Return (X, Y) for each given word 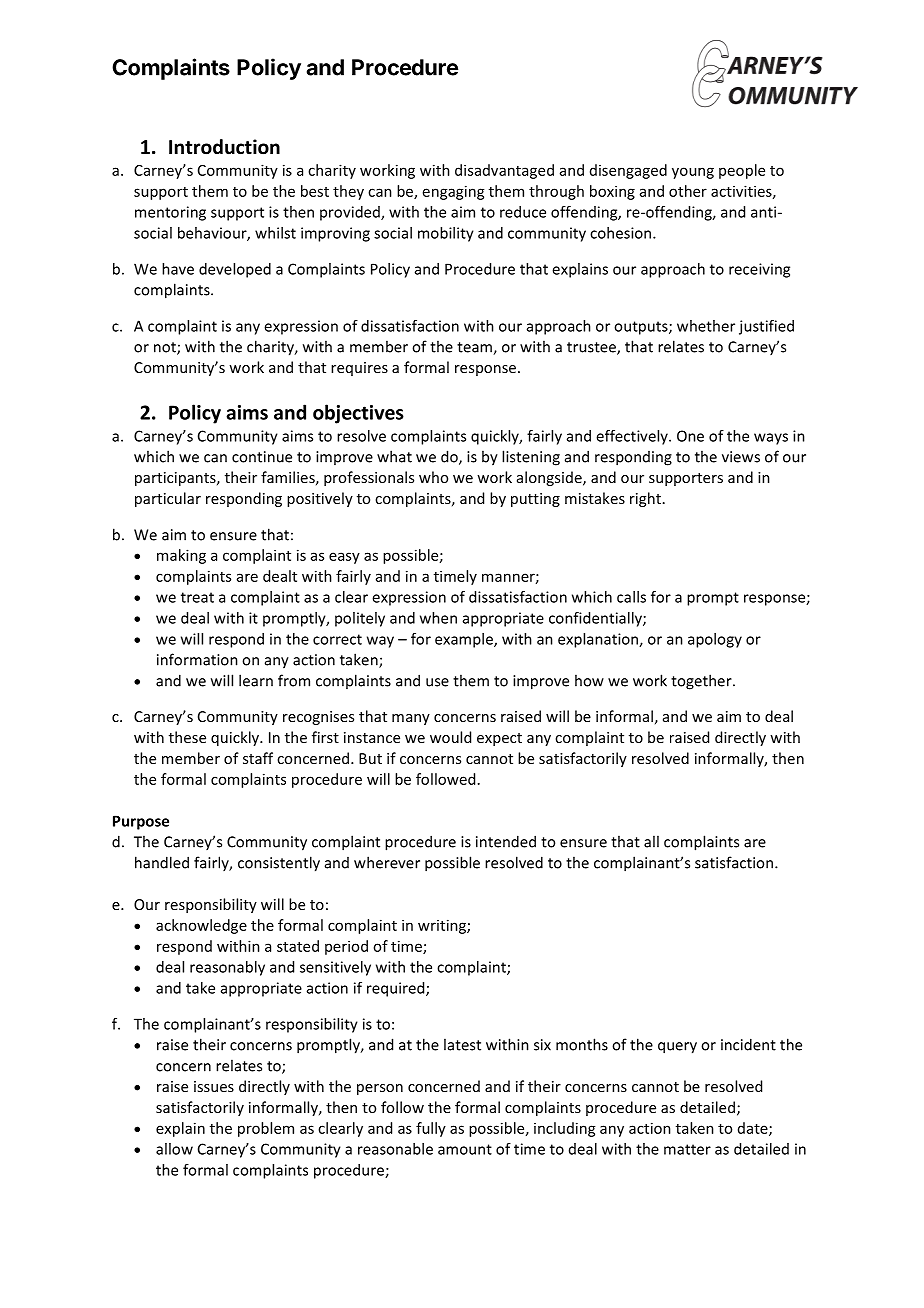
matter (687, 1149)
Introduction (224, 147)
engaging (454, 192)
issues (214, 1086)
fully (431, 1129)
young (693, 173)
